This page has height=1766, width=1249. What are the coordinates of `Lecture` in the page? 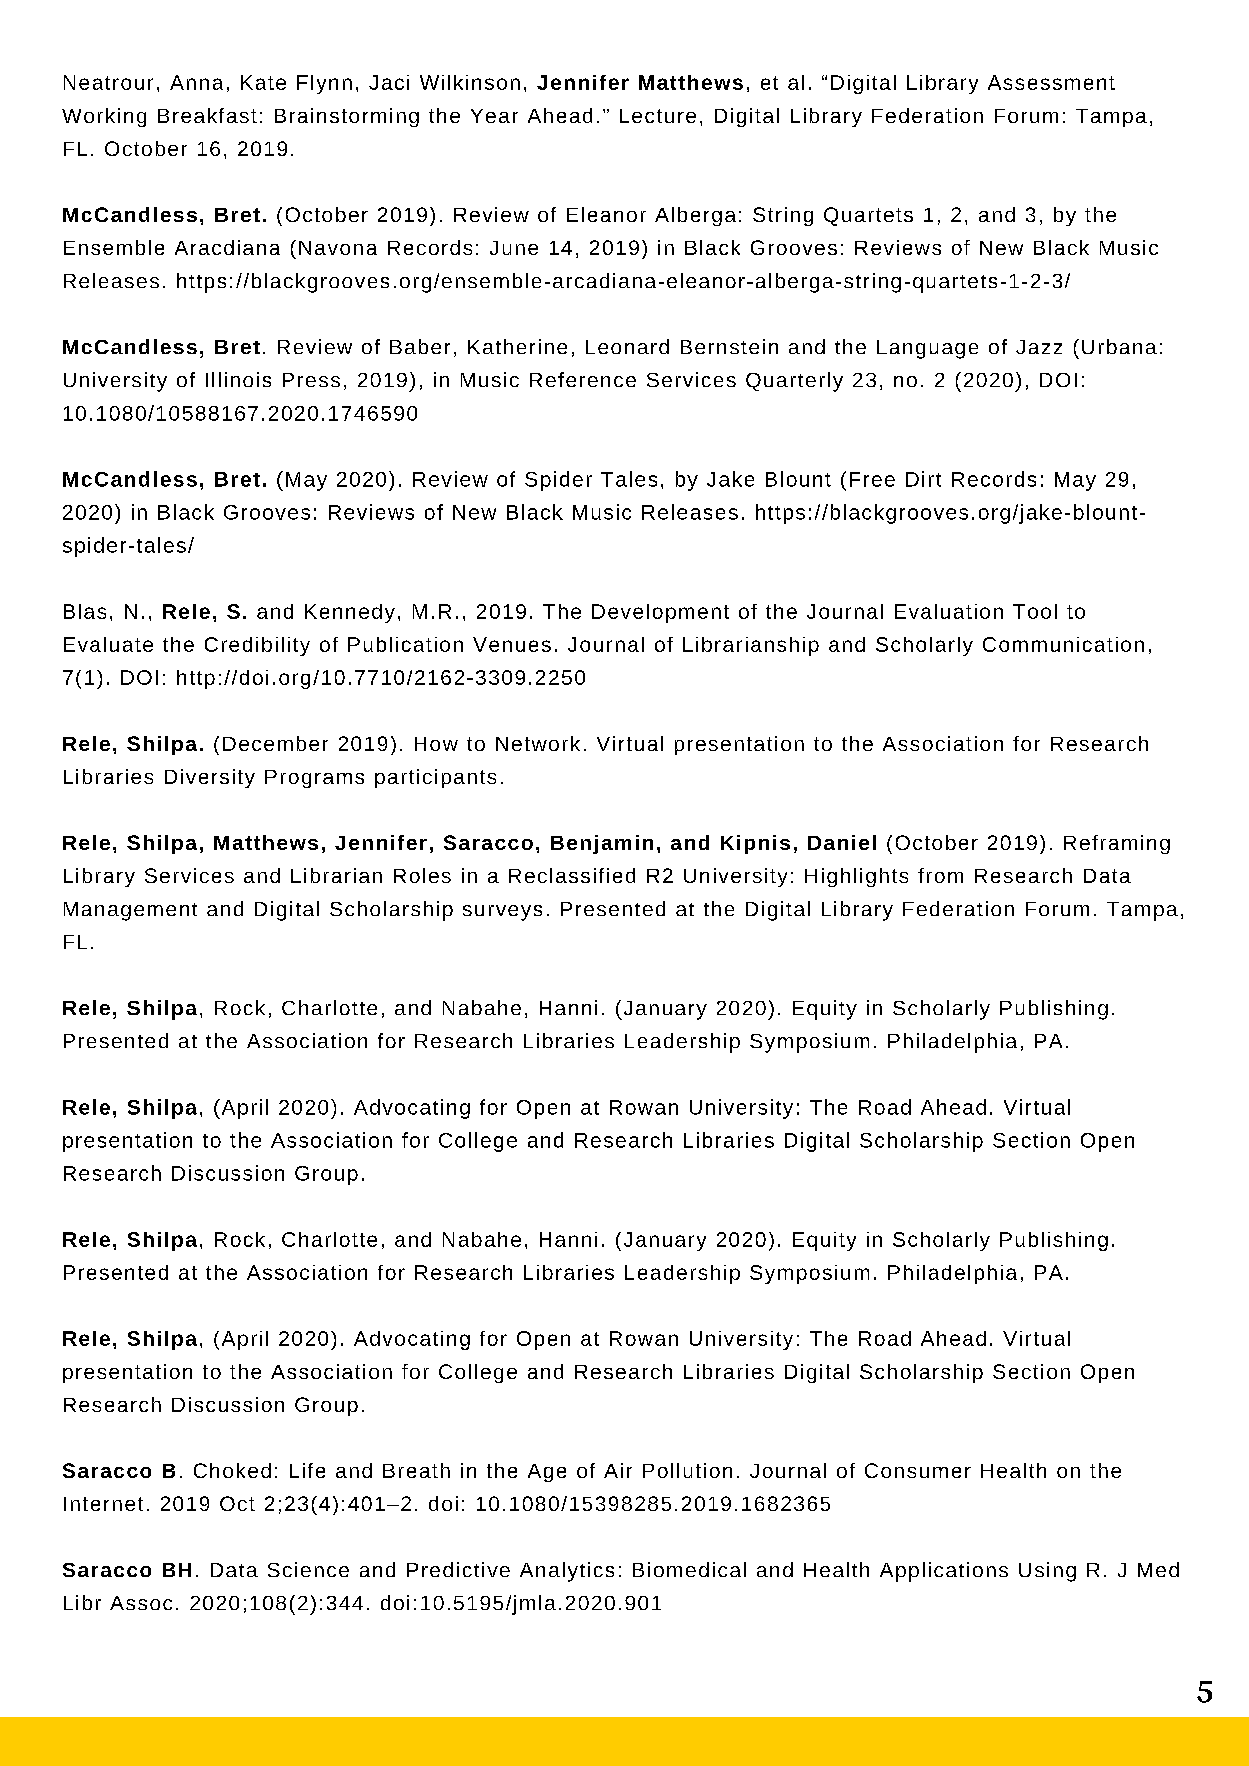 It's located at (658, 116).
